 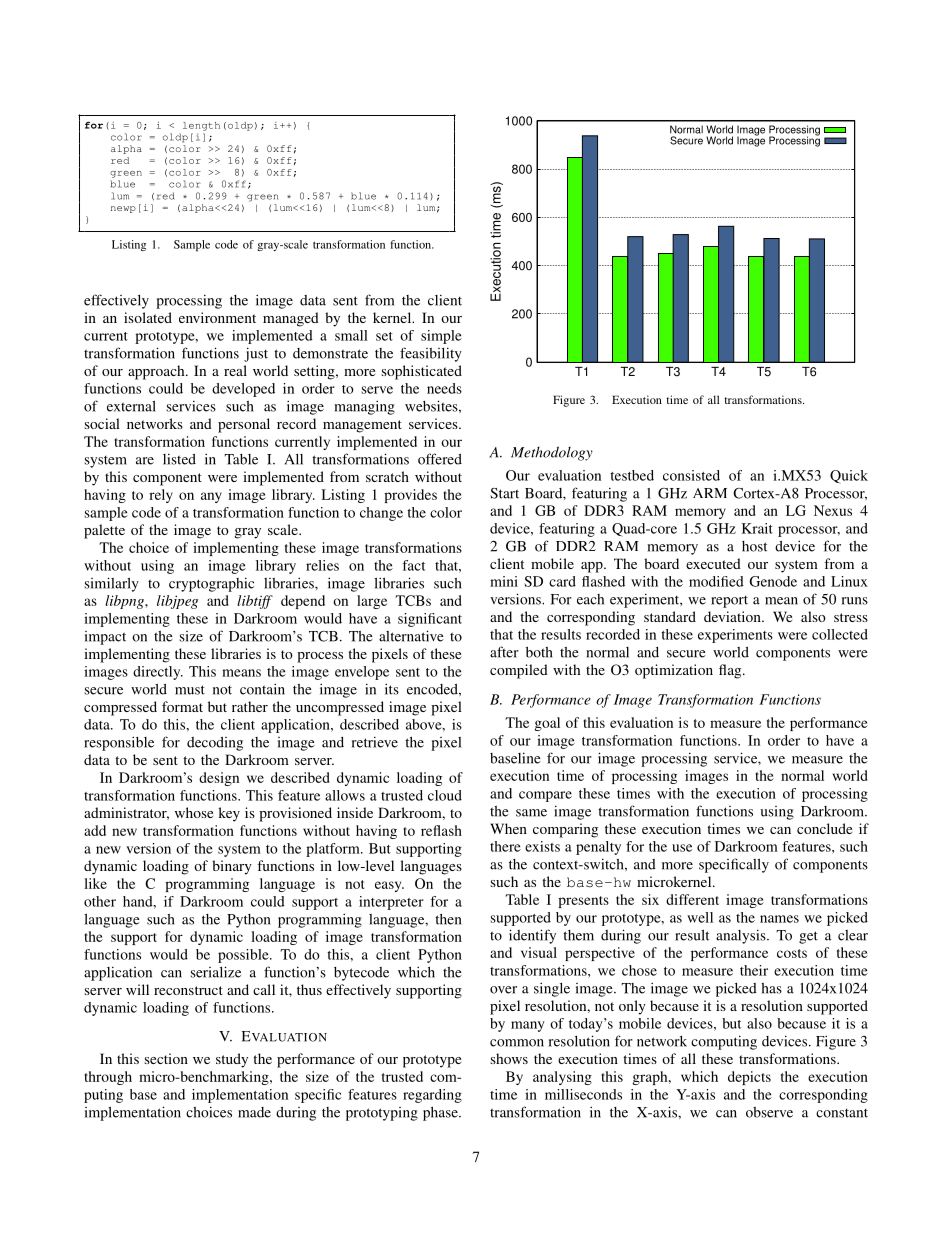 I want to click on simple, so click(x=441, y=337).
